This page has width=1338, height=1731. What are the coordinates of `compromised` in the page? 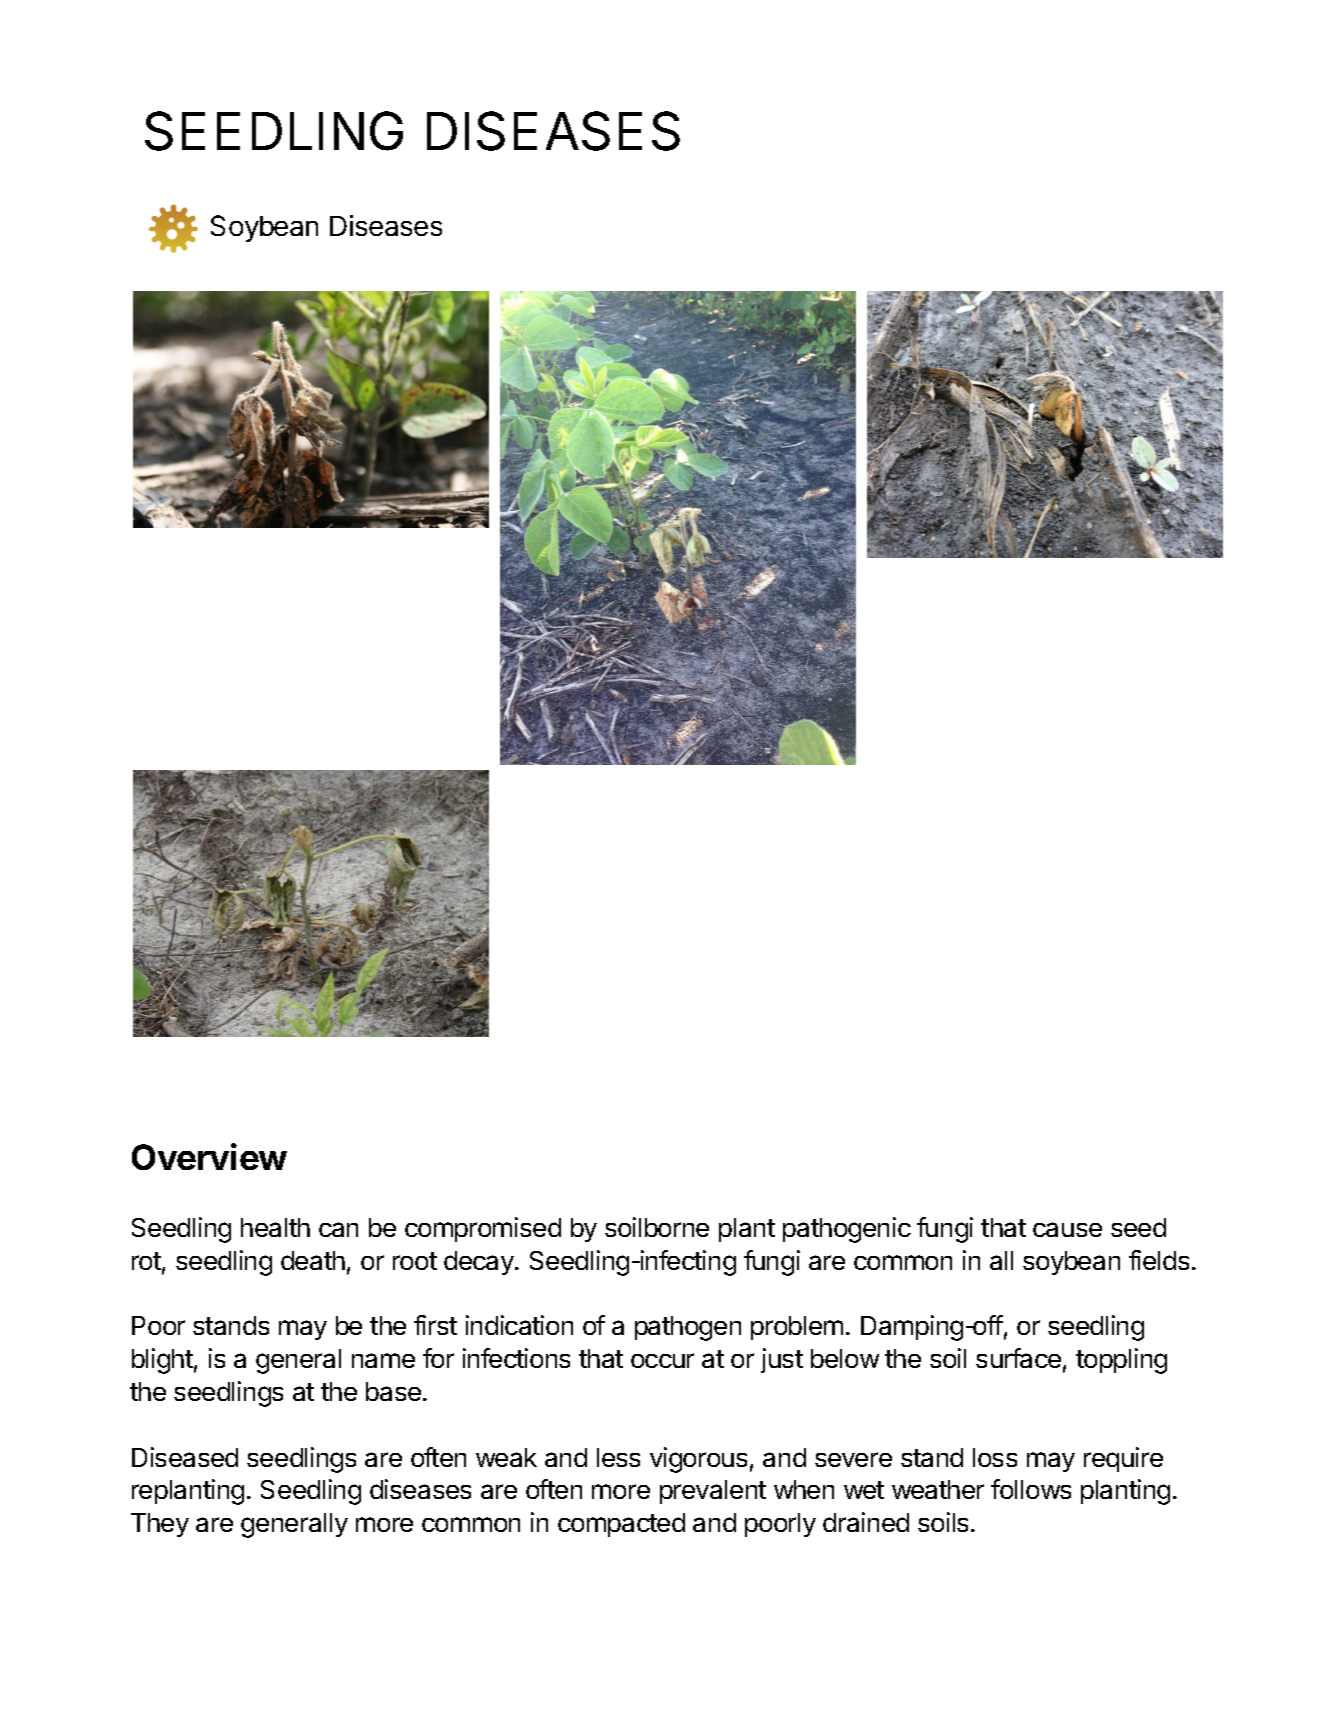 It's located at (483, 1229).
